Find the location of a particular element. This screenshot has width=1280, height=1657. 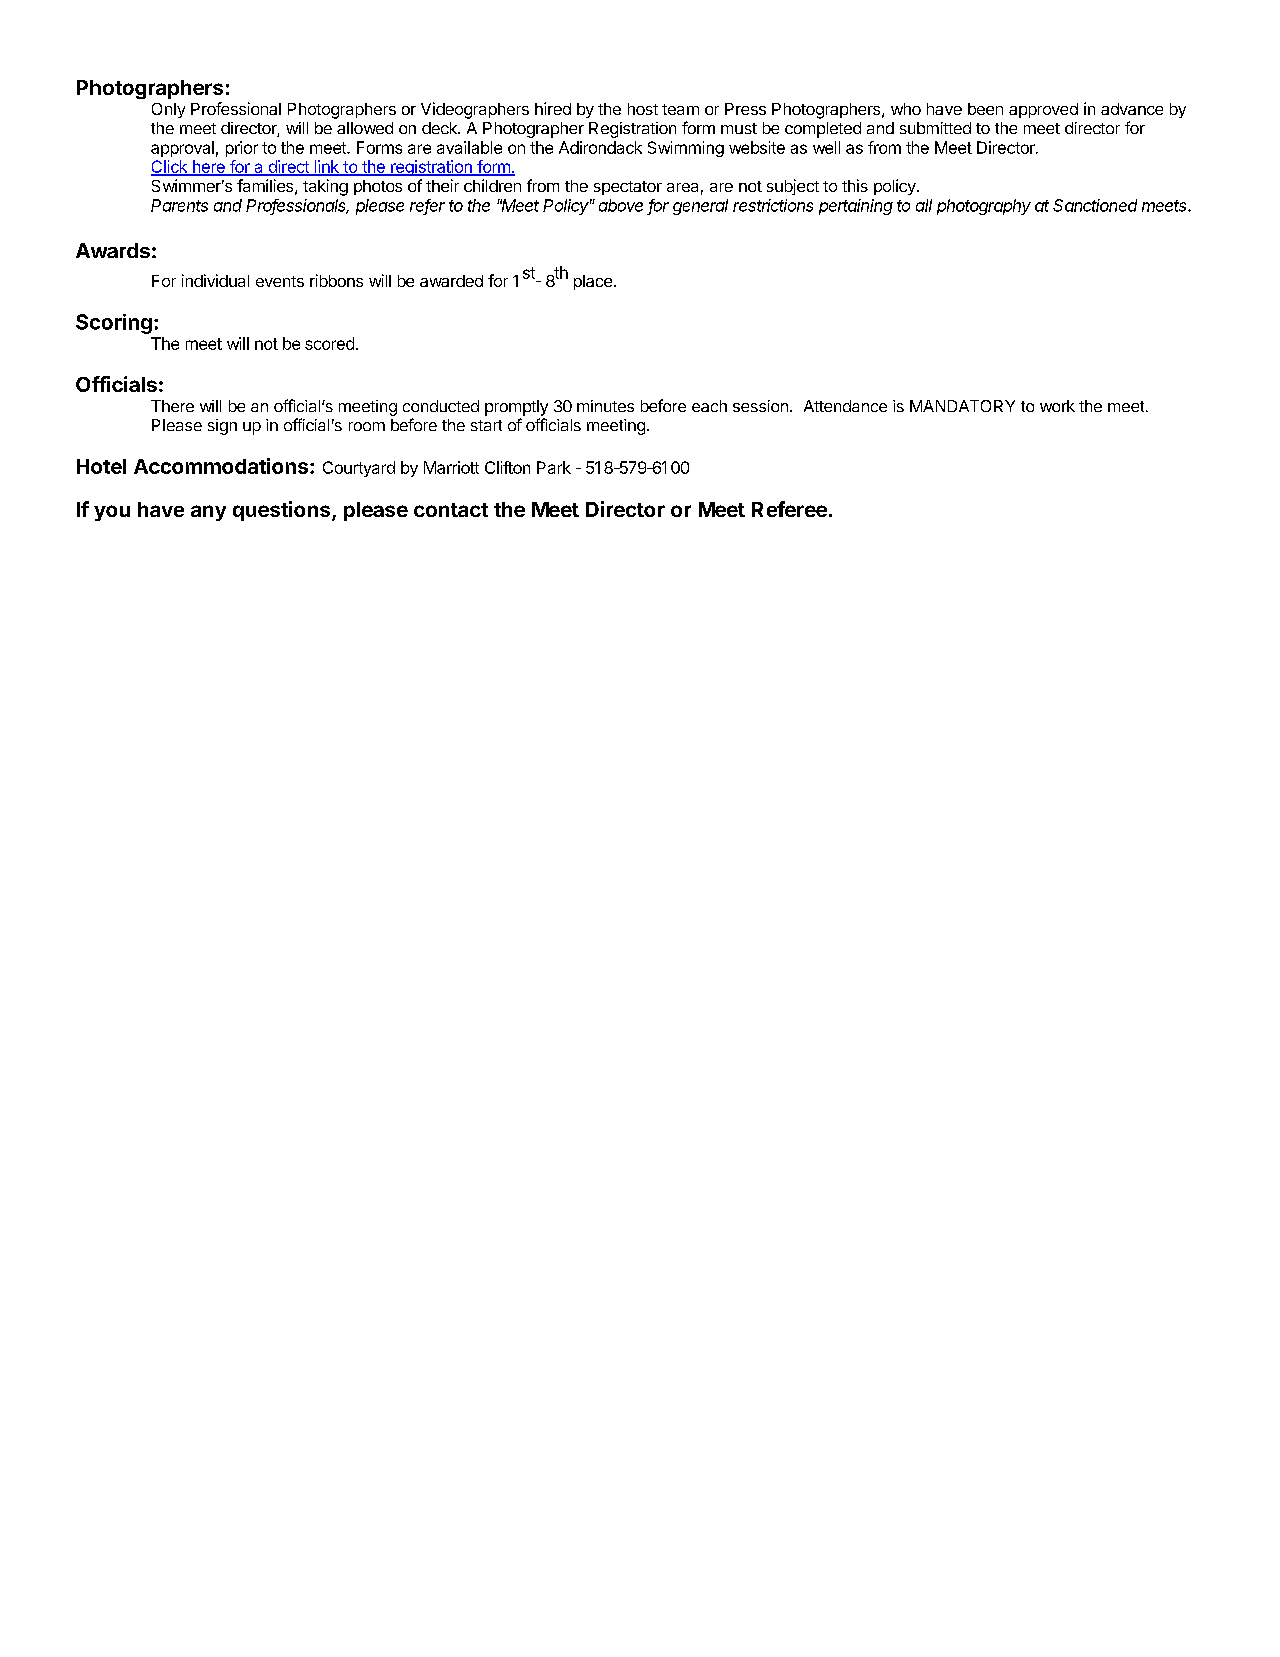

Only is located at coordinates (168, 110).
